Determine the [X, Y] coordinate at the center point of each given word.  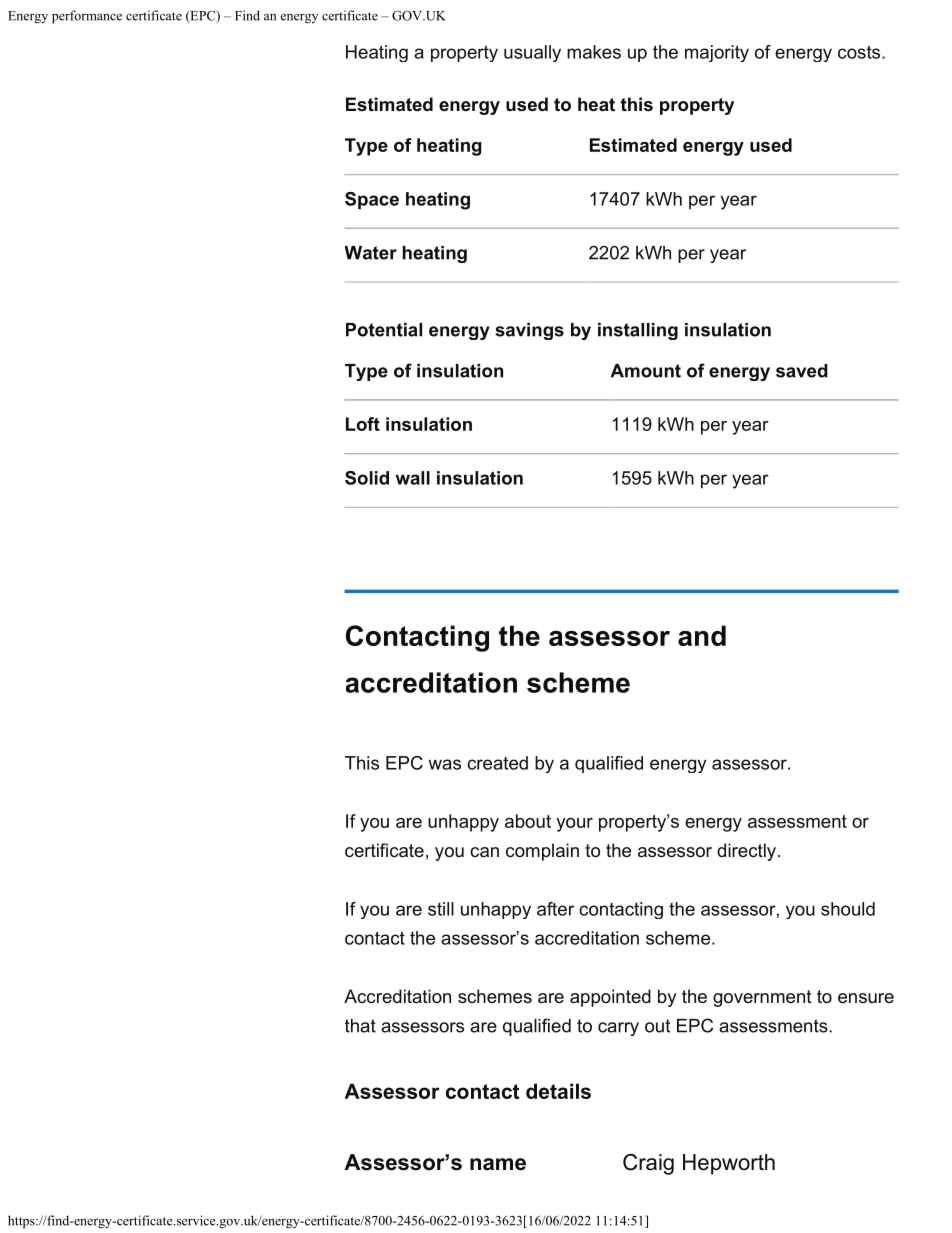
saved [802, 371]
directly [746, 852]
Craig [648, 1164]
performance [87, 17]
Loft [363, 424]
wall [412, 478]
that [360, 1026]
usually [532, 53]
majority [717, 53]
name [498, 1164]
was [444, 764]
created [497, 763]
